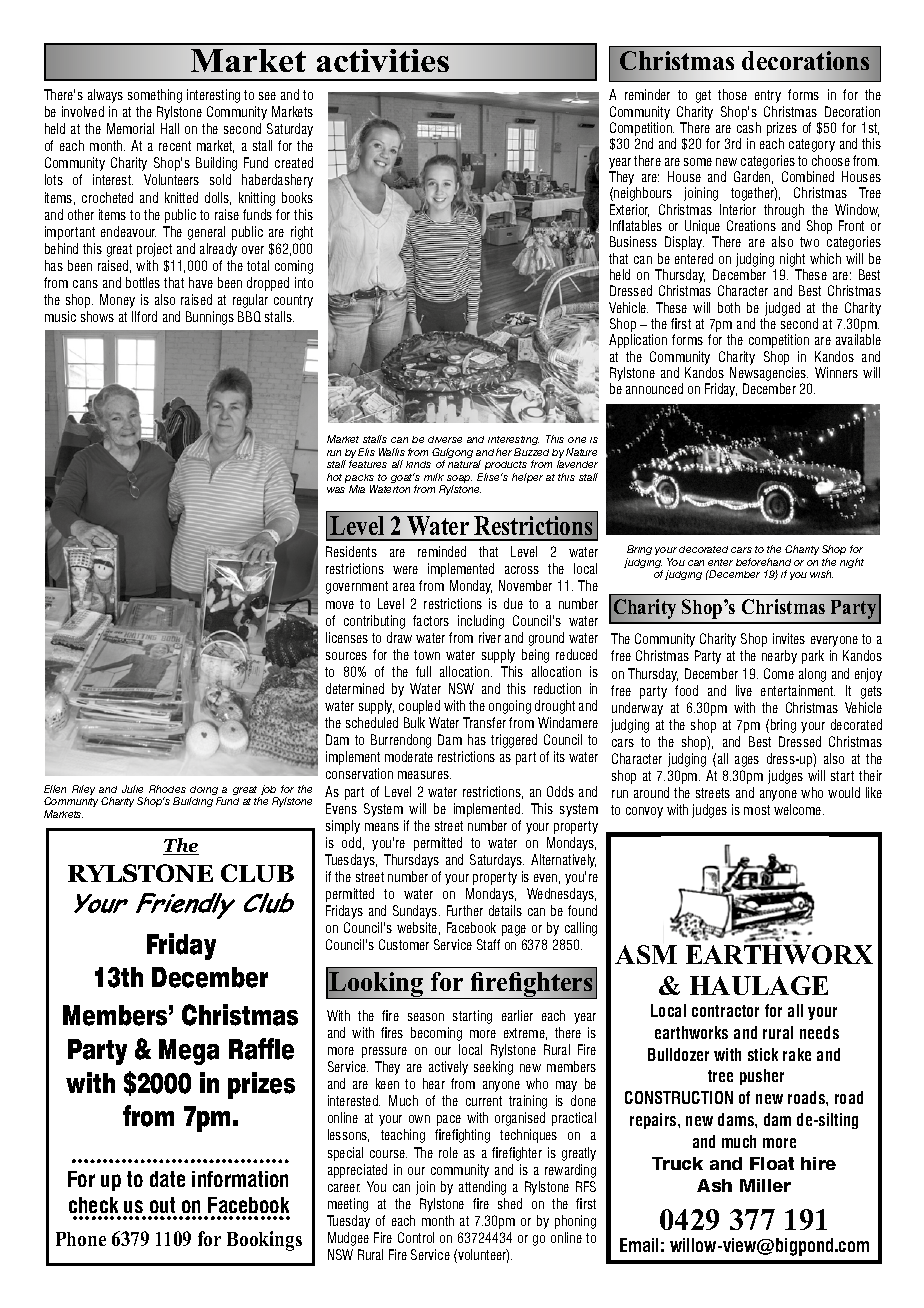 This screenshot has height=1308, width=924. Describe the element at coordinates (334, 477) in the screenshot. I see `hot` at that location.
